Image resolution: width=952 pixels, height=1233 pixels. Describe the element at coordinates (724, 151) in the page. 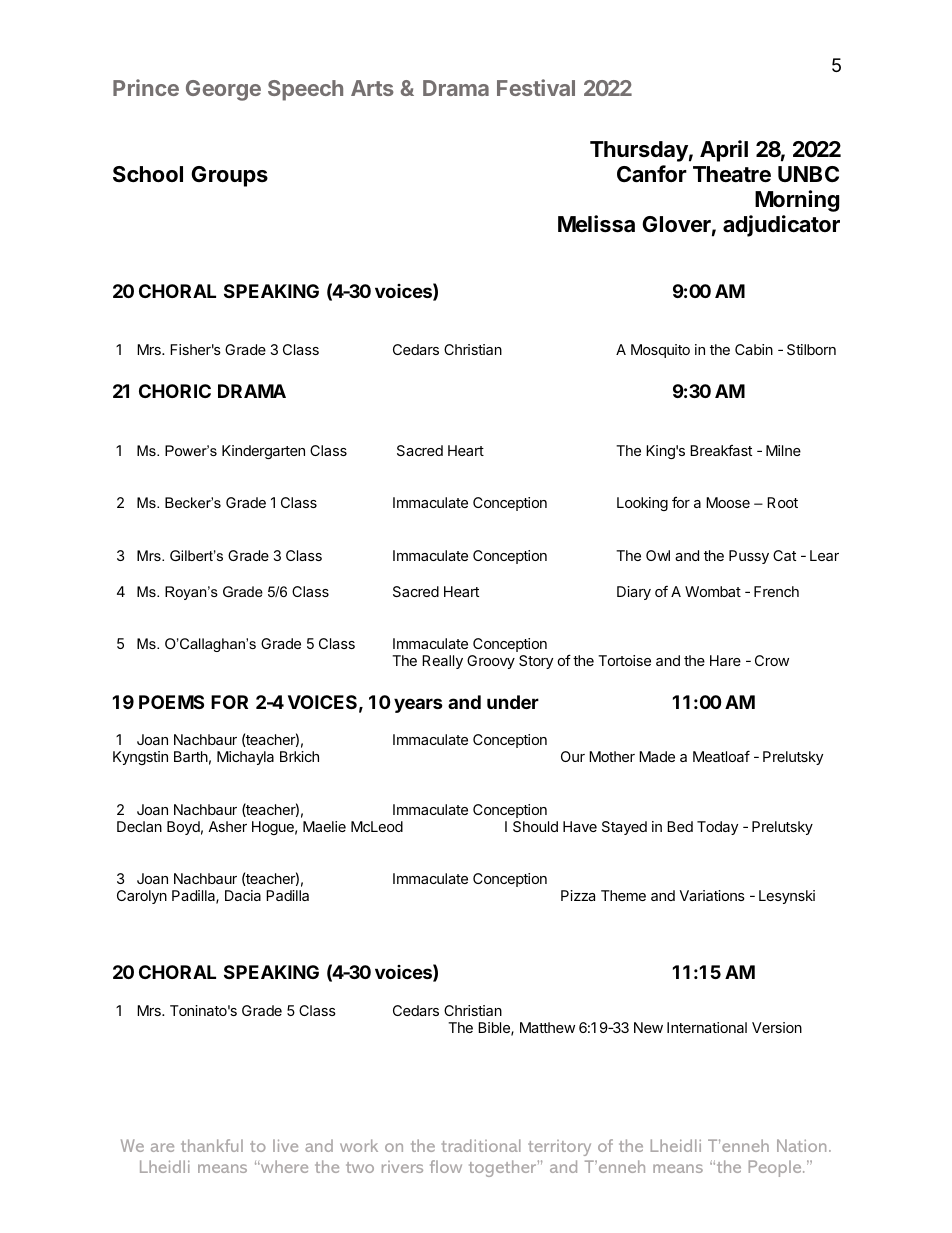

I see `April` at that location.
